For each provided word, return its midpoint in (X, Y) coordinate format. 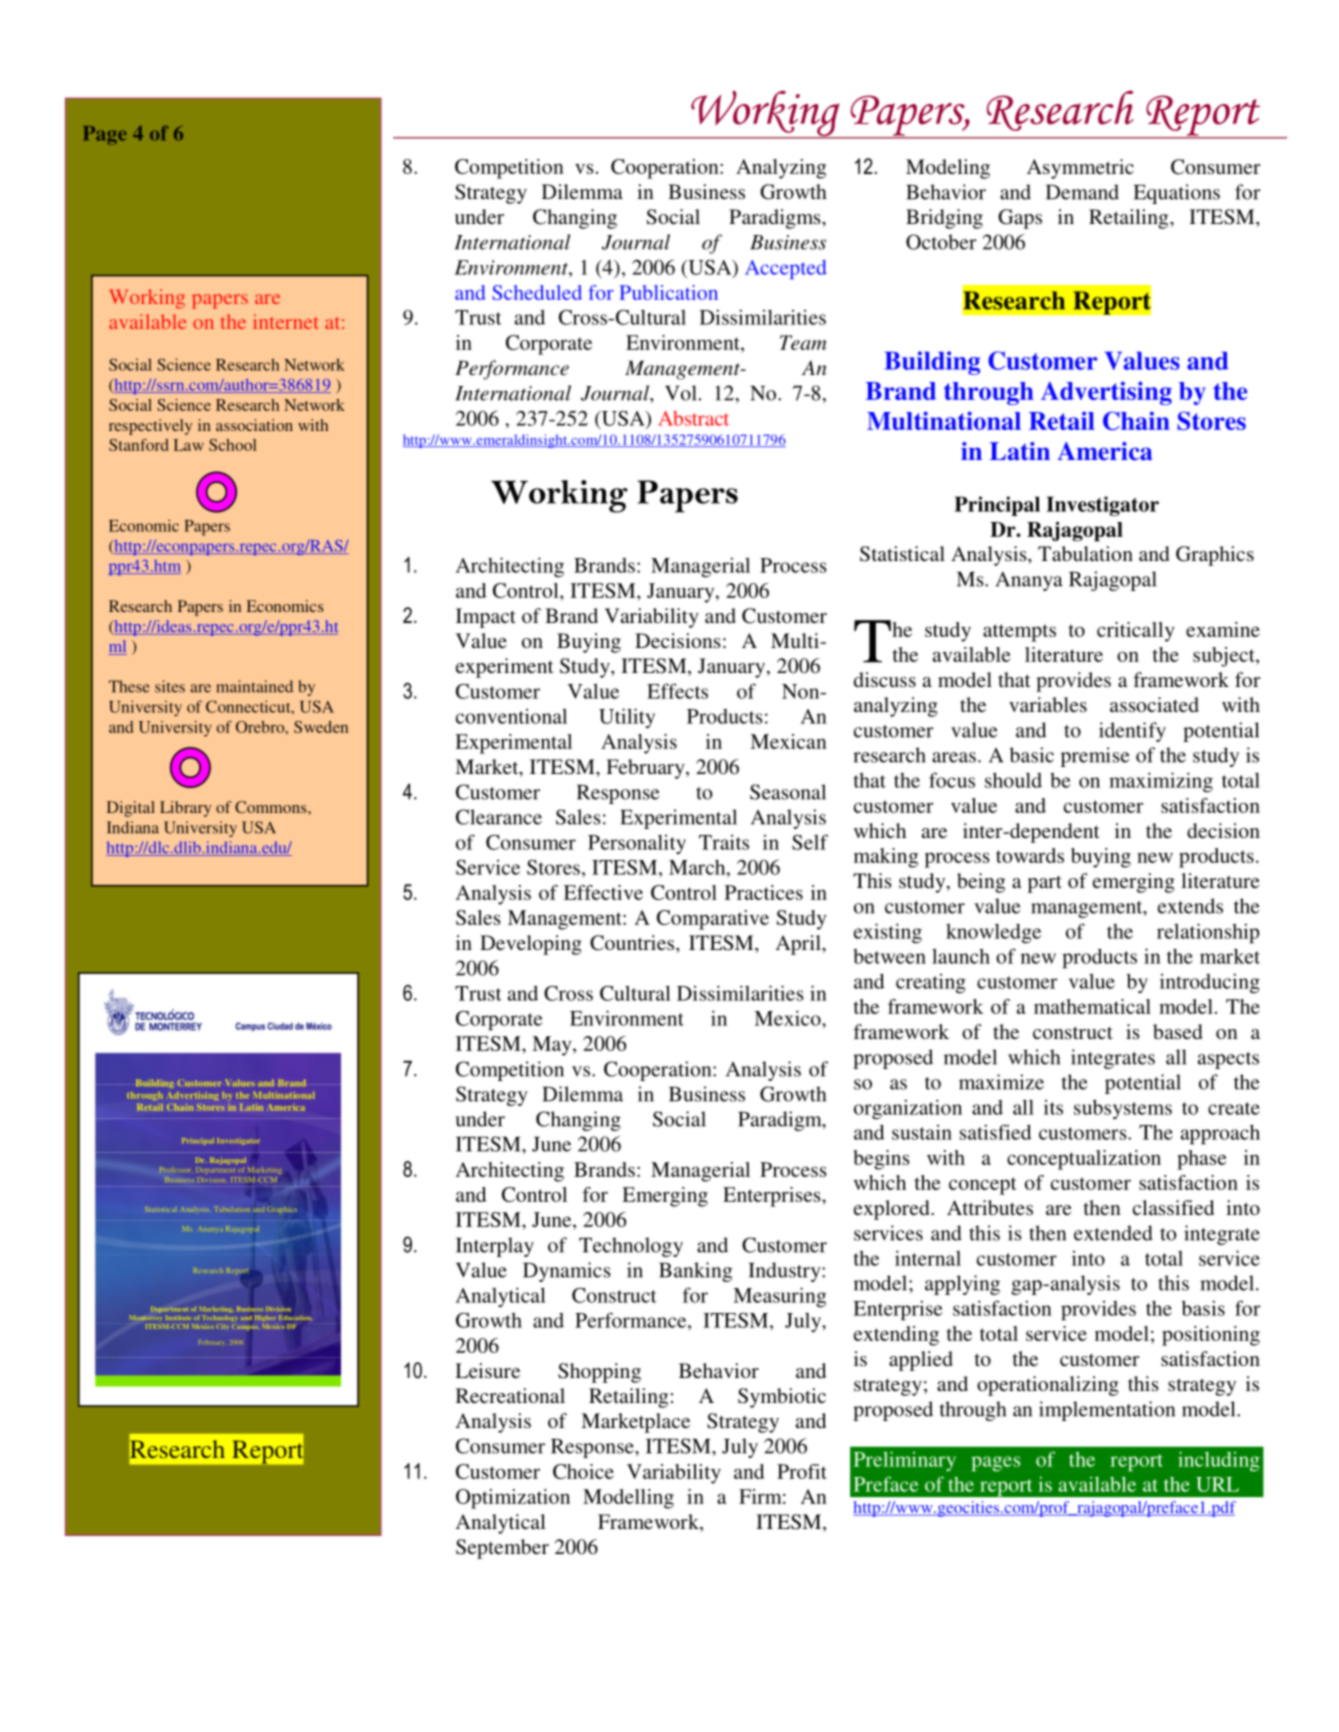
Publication (668, 292)
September (502, 1549)
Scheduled (537, 292)
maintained (254, 686)
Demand (1082, 192)
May (553, 1046)
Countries (633, 943)
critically (1136, 632)
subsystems (1123, 1109)
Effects (677, 691)
